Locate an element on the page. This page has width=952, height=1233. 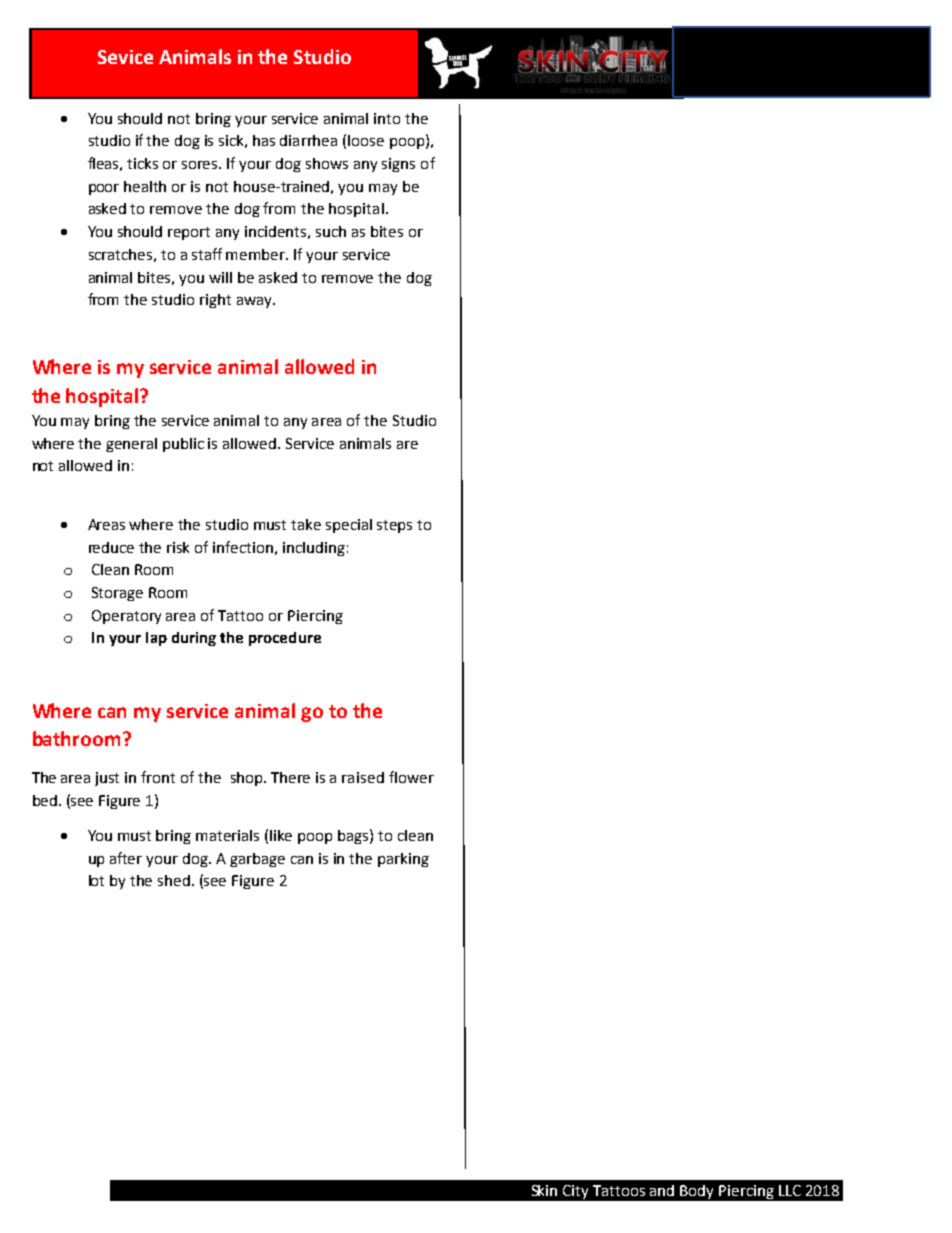
signs is located at coordinates (398, 165).
